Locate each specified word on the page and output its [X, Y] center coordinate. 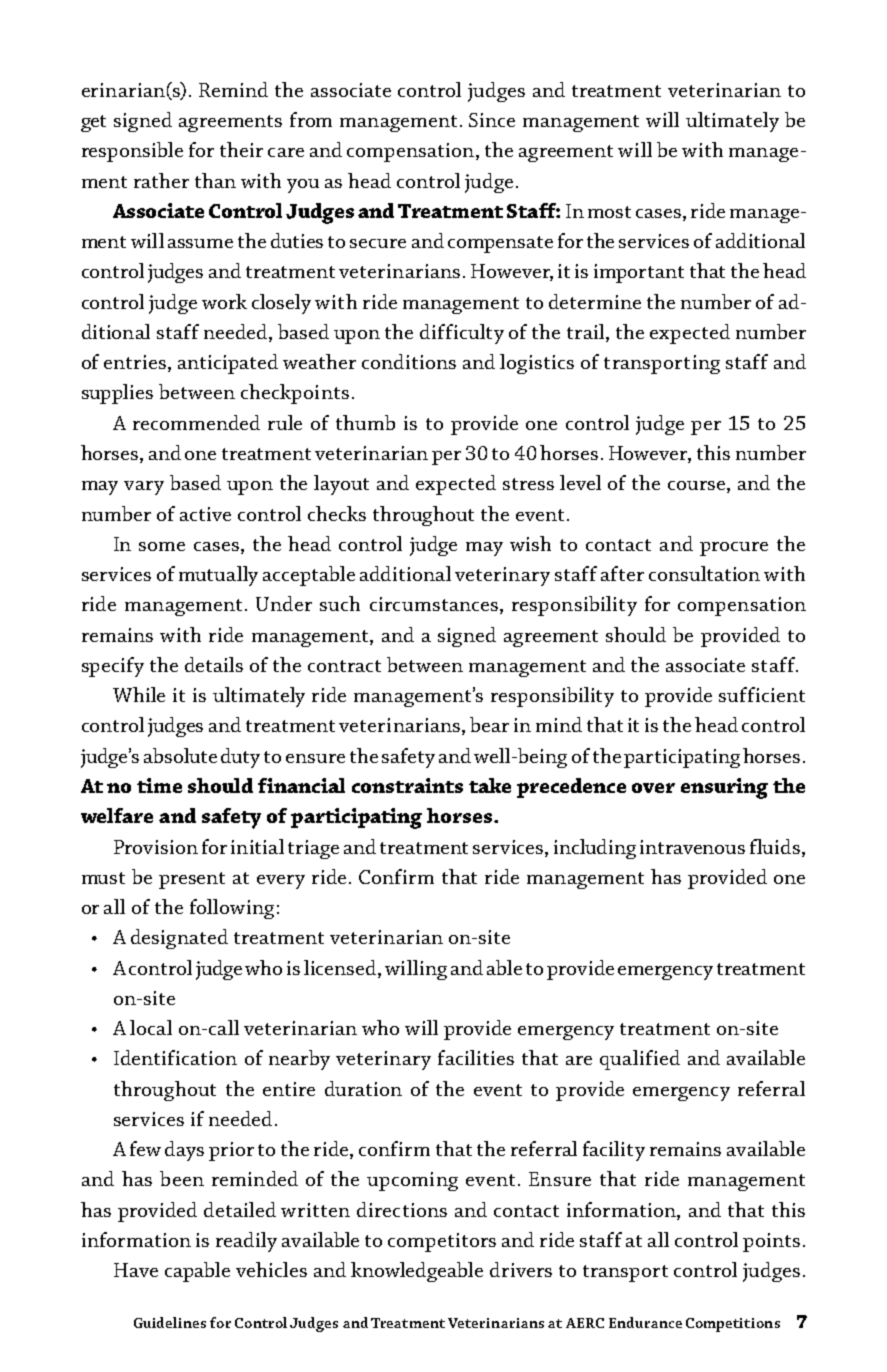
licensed [341, 967]
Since [492, 120]
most [609, 212]
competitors [442, 1242]
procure [734, 549]
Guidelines [170, 1322]
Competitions [733, 1325]
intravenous [692, 847]
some [162, 546]
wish [530, 543]
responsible [132, 152]
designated [179, 939]
